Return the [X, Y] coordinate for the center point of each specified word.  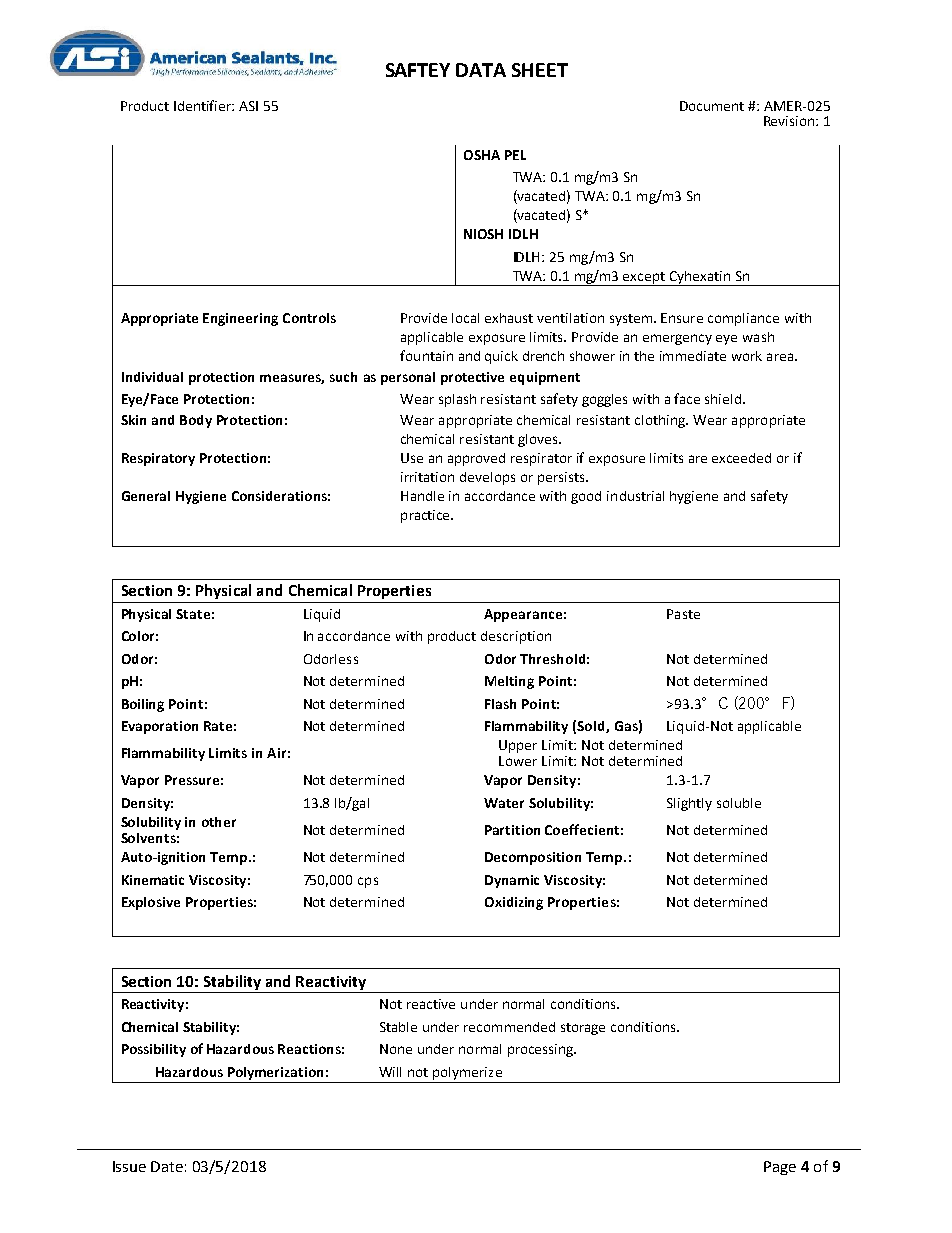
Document [712, 106]
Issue [129, 1166]
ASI [248, 106]
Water [504, 803]
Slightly [689, 804]
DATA [481, 70]
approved [476, 459]
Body [196, 421]
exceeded [741, 458]
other [219, 822]
